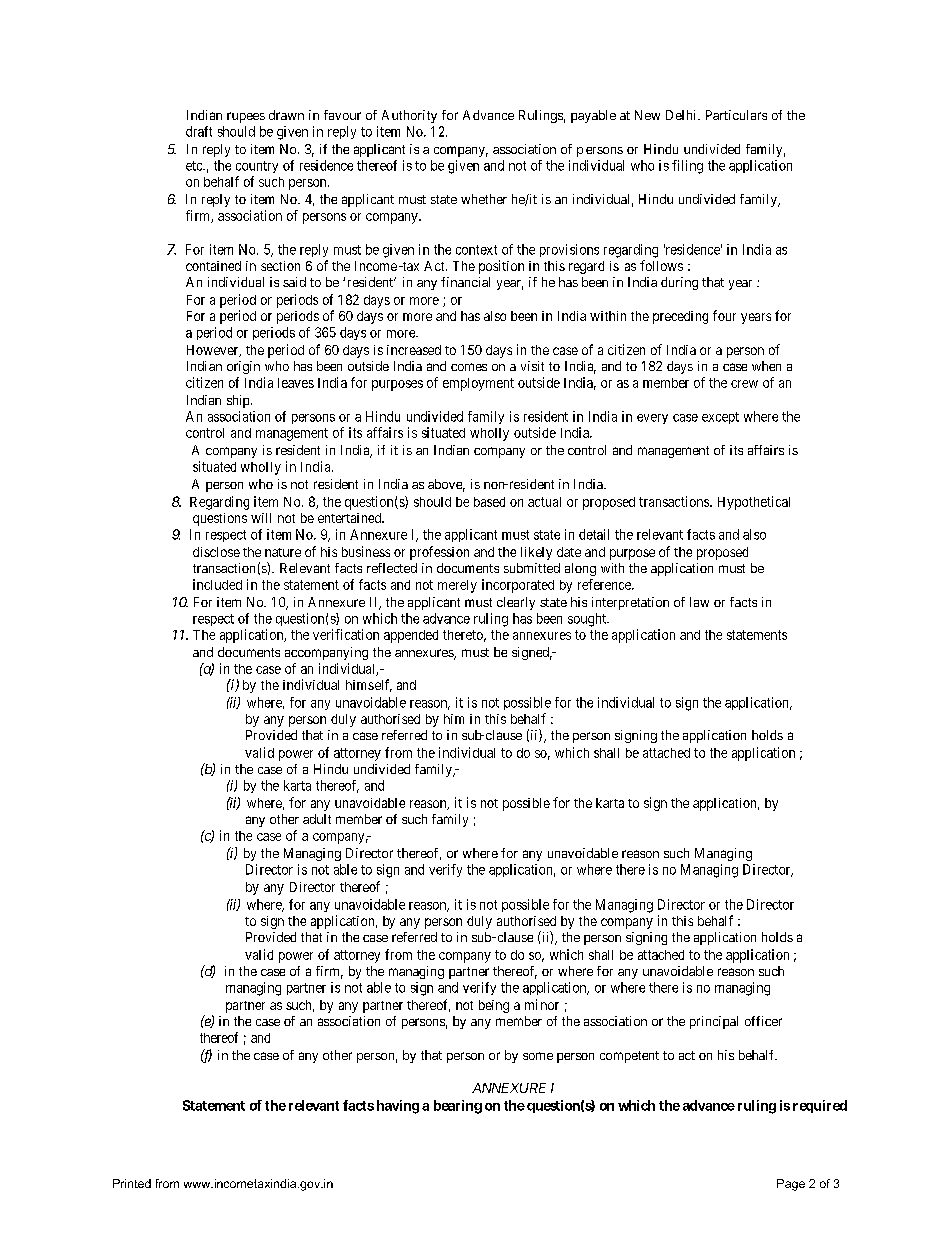 This screenshot has height=1233, width=952. What do you see at coordinates (411, 636) in the screenshot?
I see `appended` at bounding box center [411, 636].
